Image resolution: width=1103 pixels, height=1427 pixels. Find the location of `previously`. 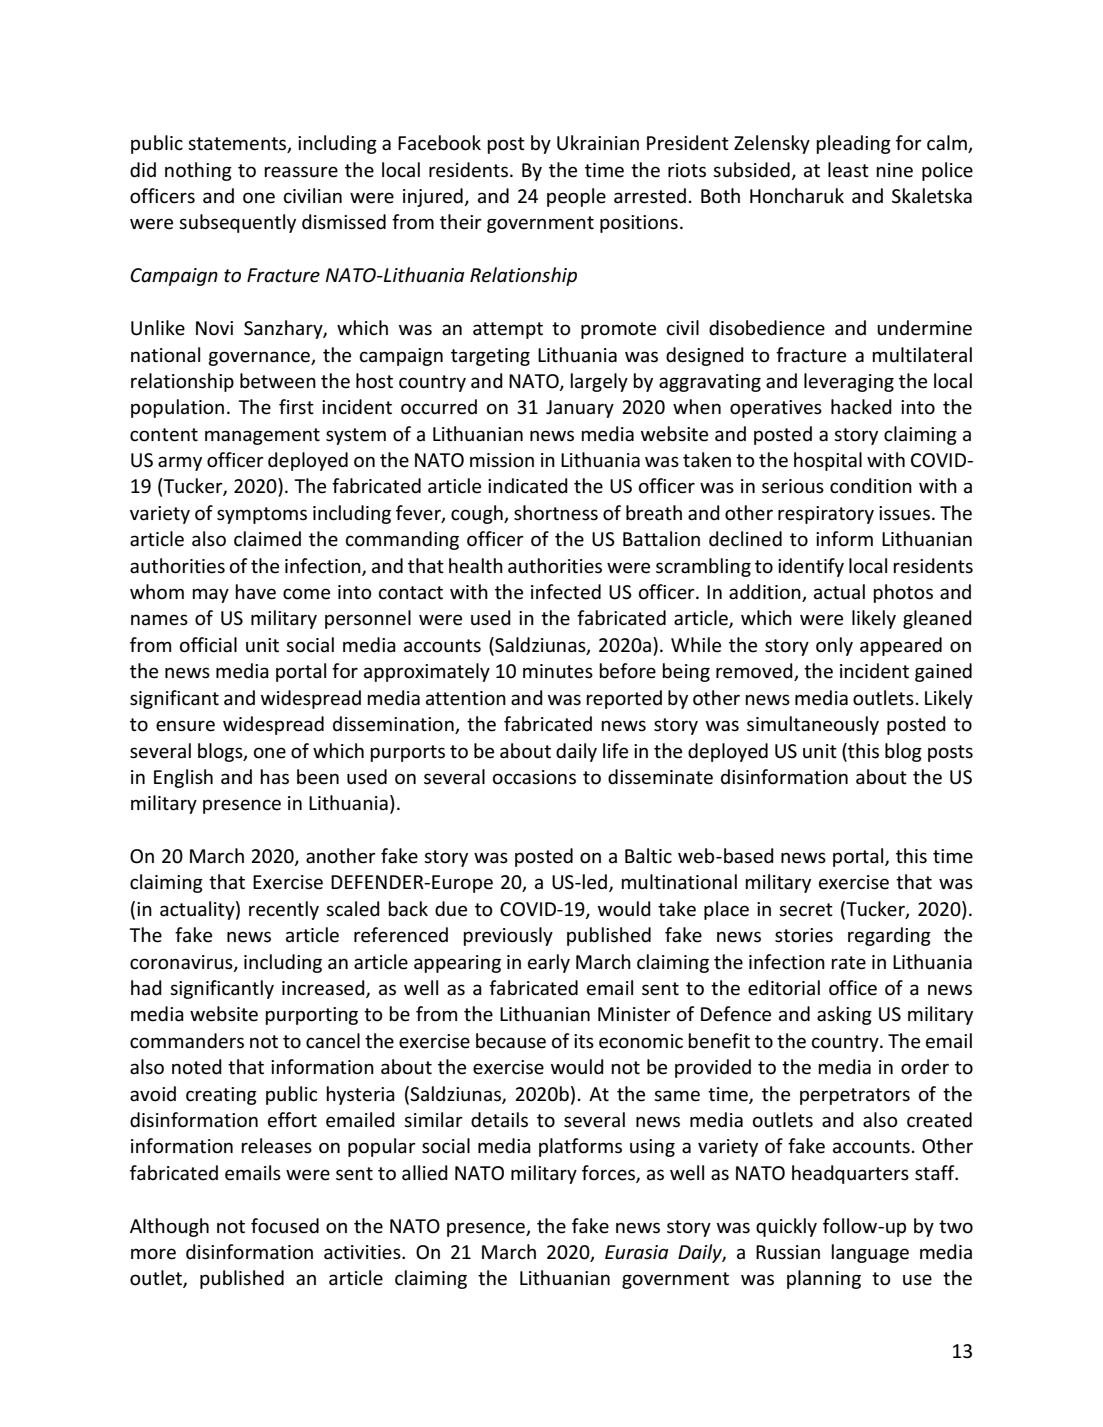

previously is located at coordinates (508, 936).
